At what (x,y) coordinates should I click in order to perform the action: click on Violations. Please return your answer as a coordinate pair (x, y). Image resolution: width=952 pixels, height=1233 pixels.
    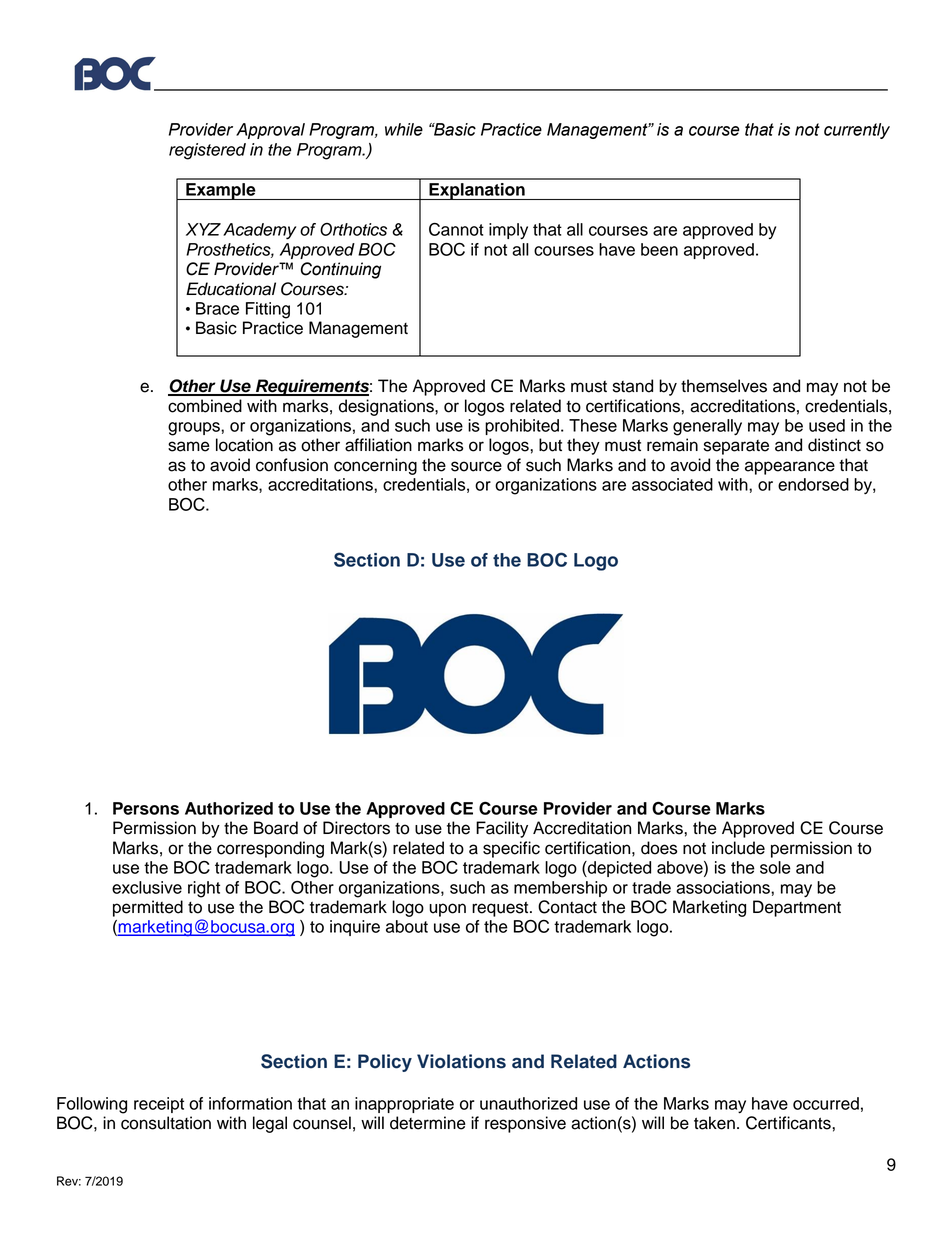
    Looking at the image, I should click on (461, 1061).
